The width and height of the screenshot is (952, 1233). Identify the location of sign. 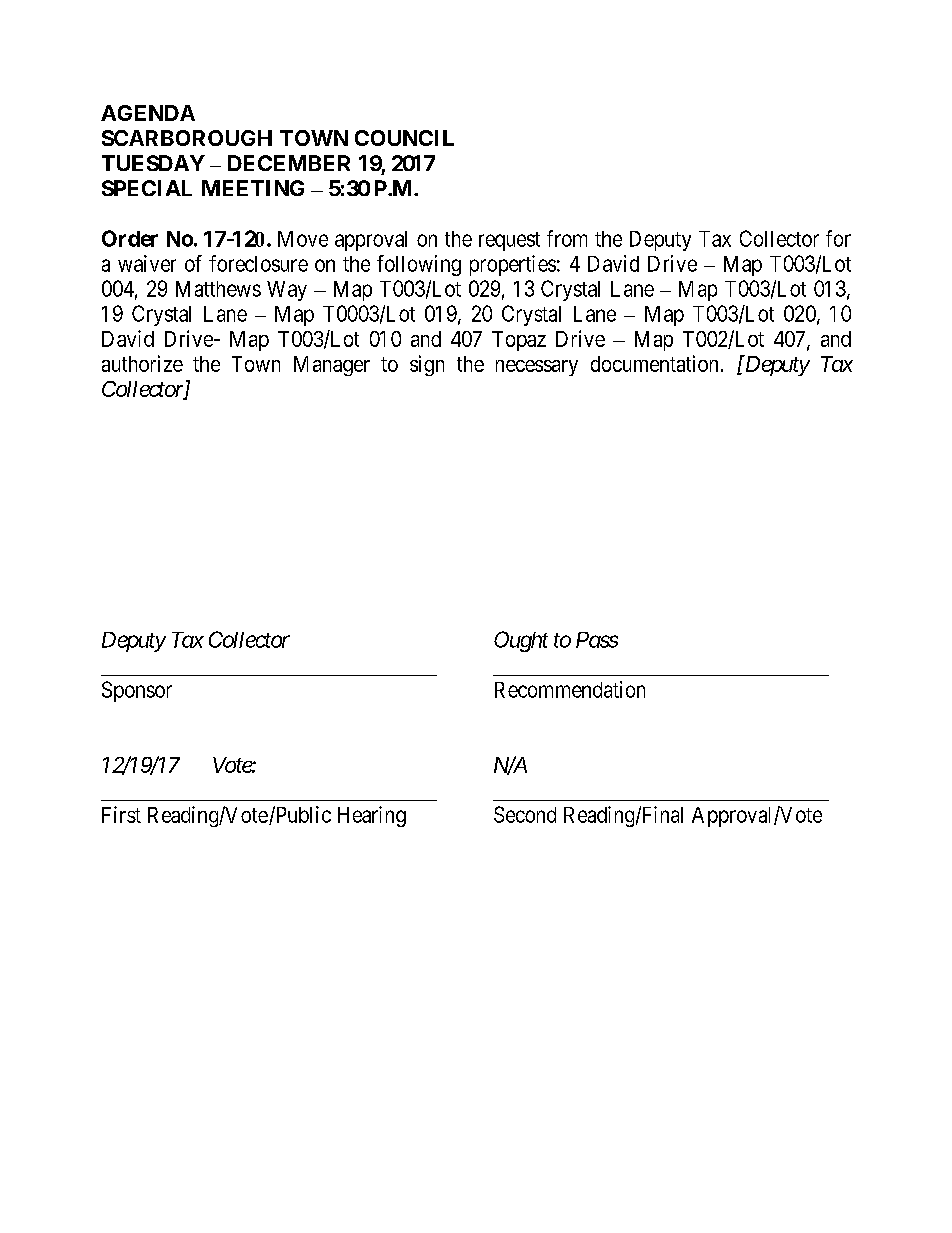
(427, 365).
